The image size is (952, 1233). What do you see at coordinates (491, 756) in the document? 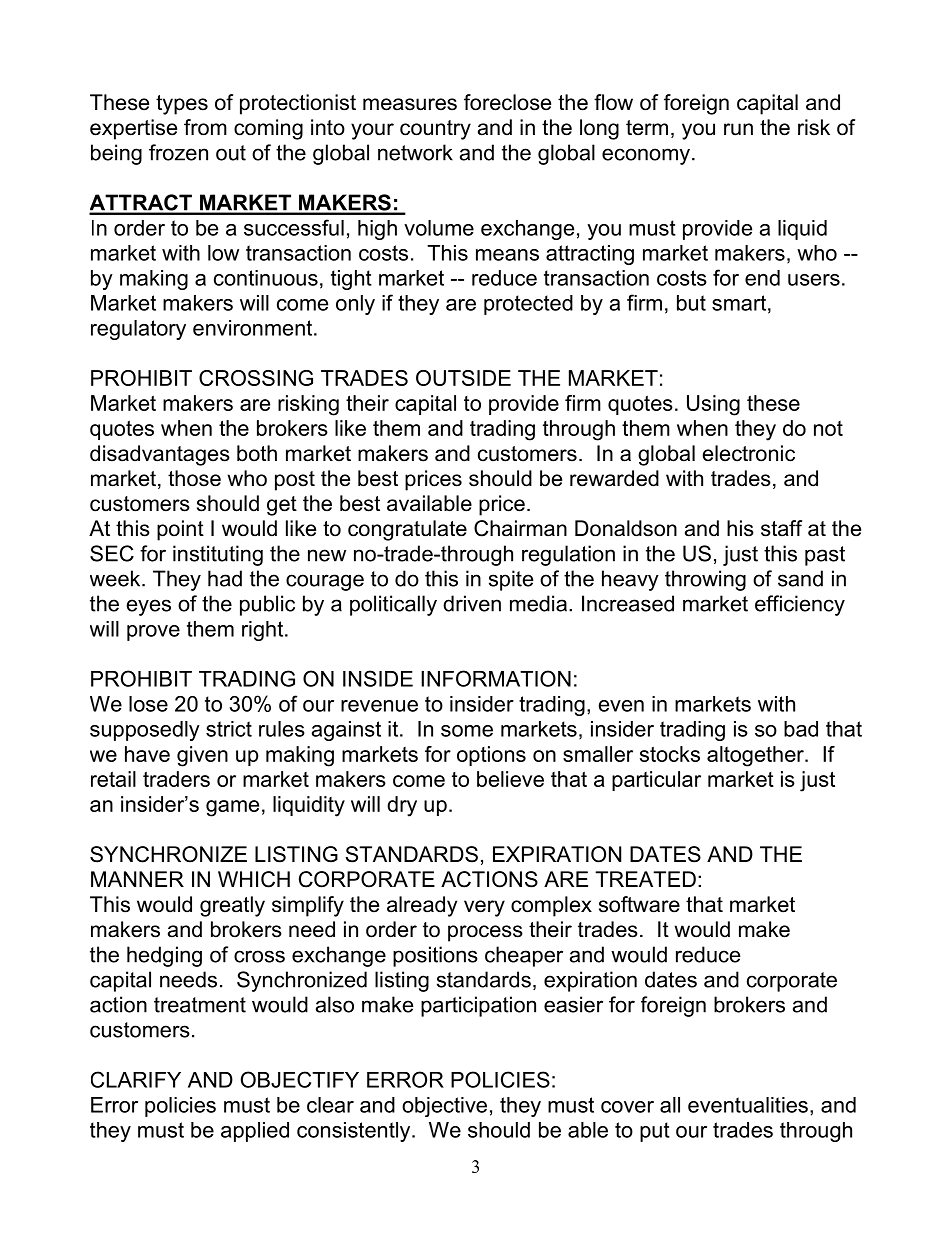
I see `options` at bounding box center [491, 756].
